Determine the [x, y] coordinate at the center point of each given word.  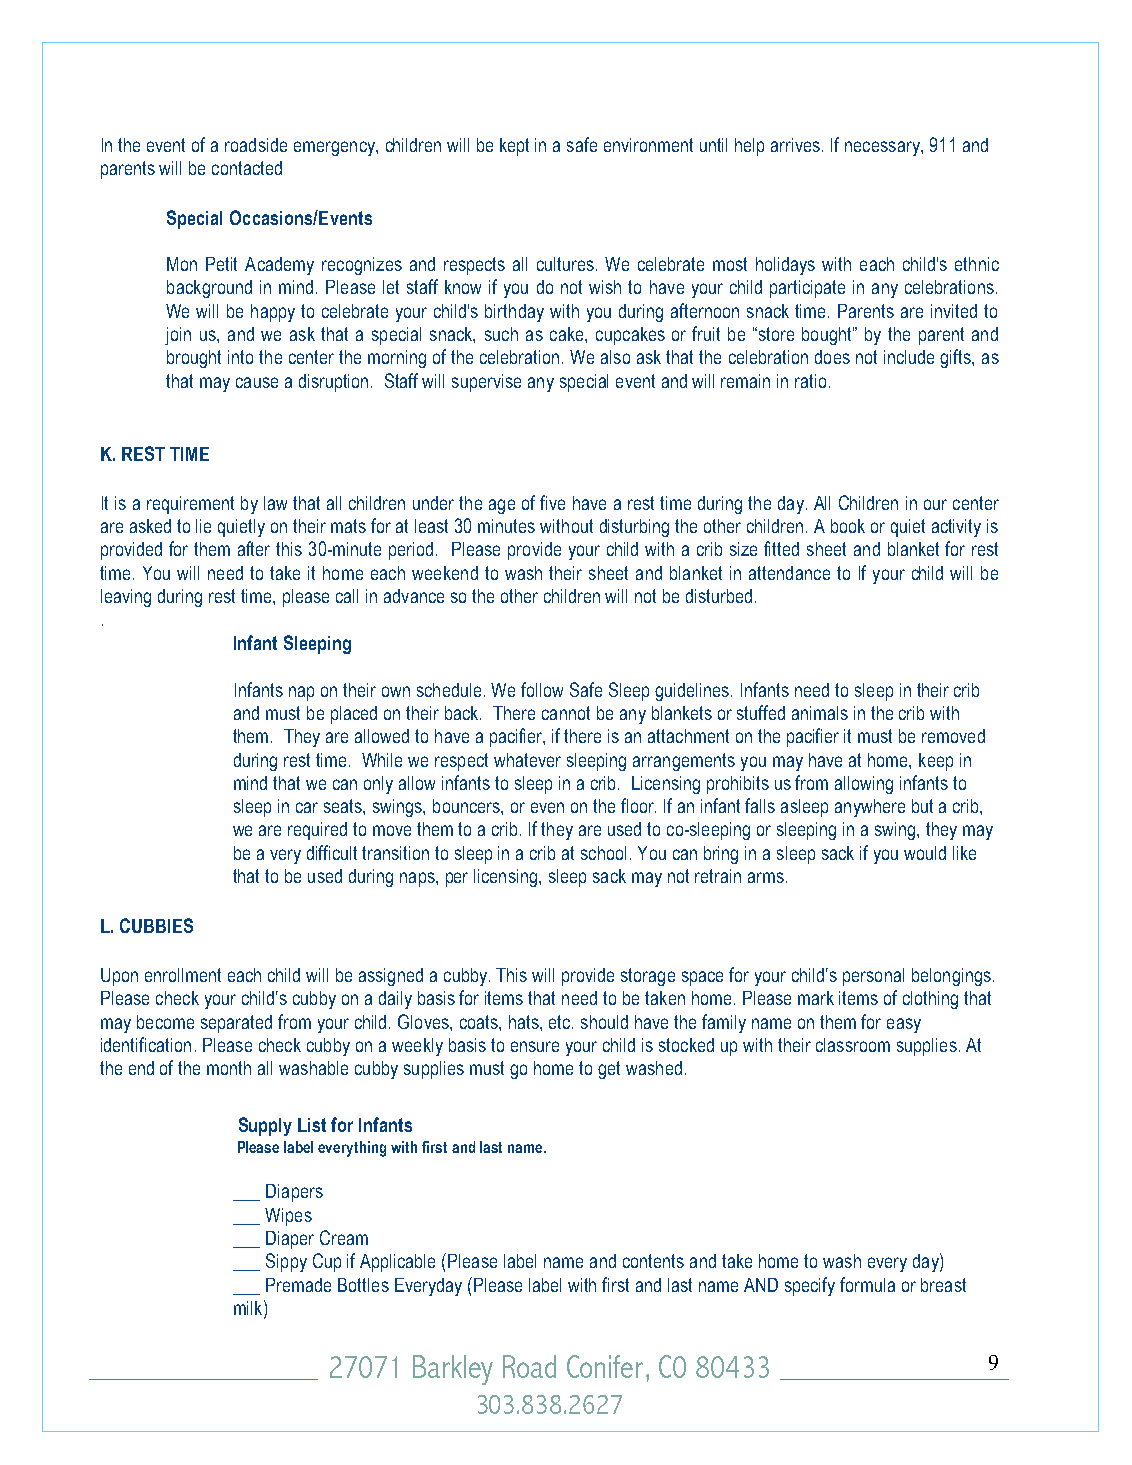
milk [249, 1307]
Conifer [605, 1366]
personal [873, 977]
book [848, 526]
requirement [190, 505]
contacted [247, 168]
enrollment [183, 975]
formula [867, 1284]
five [552, 502]
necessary [883, 148]
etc [561, 1022]
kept [514, 147]
